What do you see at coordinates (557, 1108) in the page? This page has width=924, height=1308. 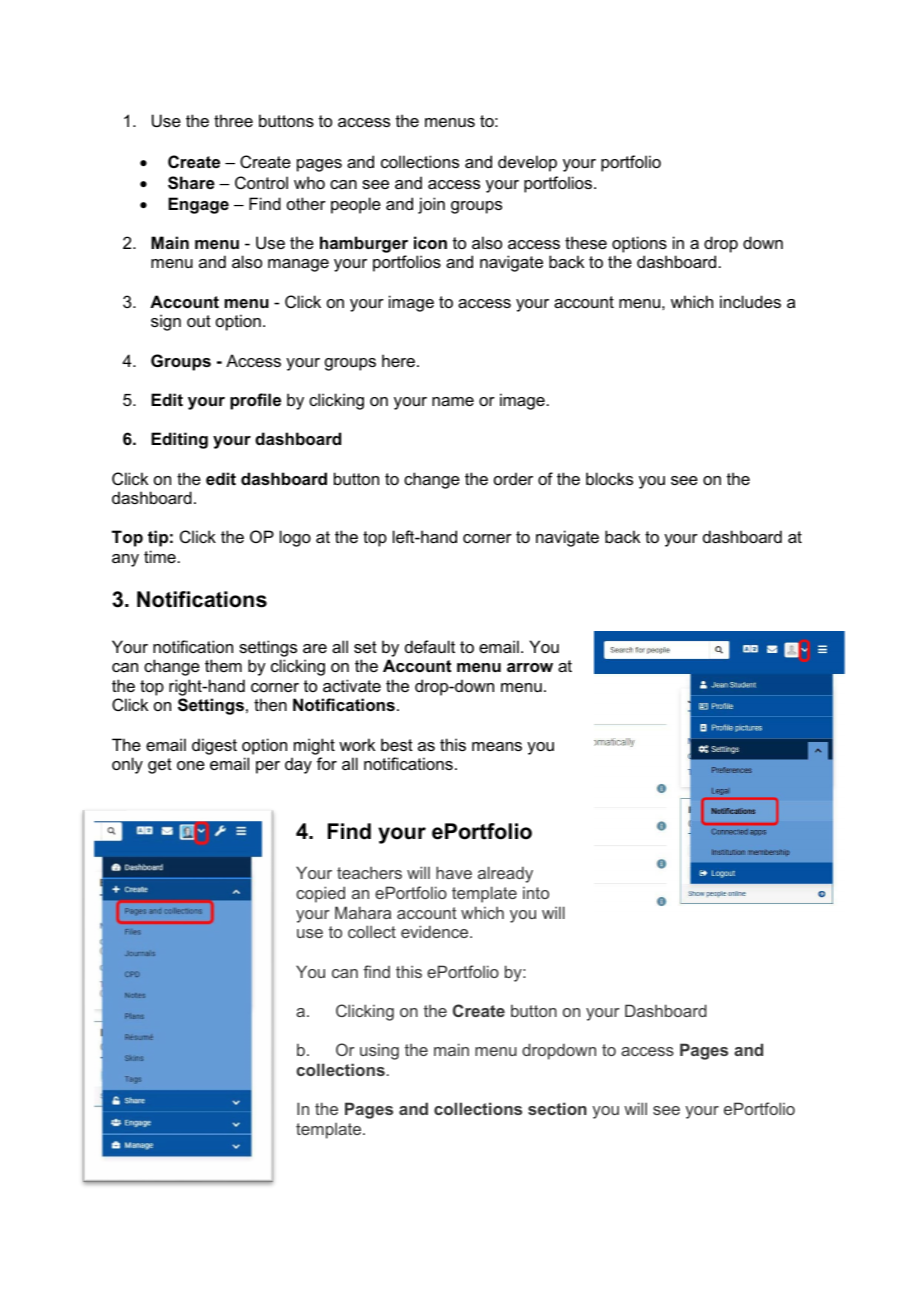 I see `section` at bounding box center [557, 1108].
